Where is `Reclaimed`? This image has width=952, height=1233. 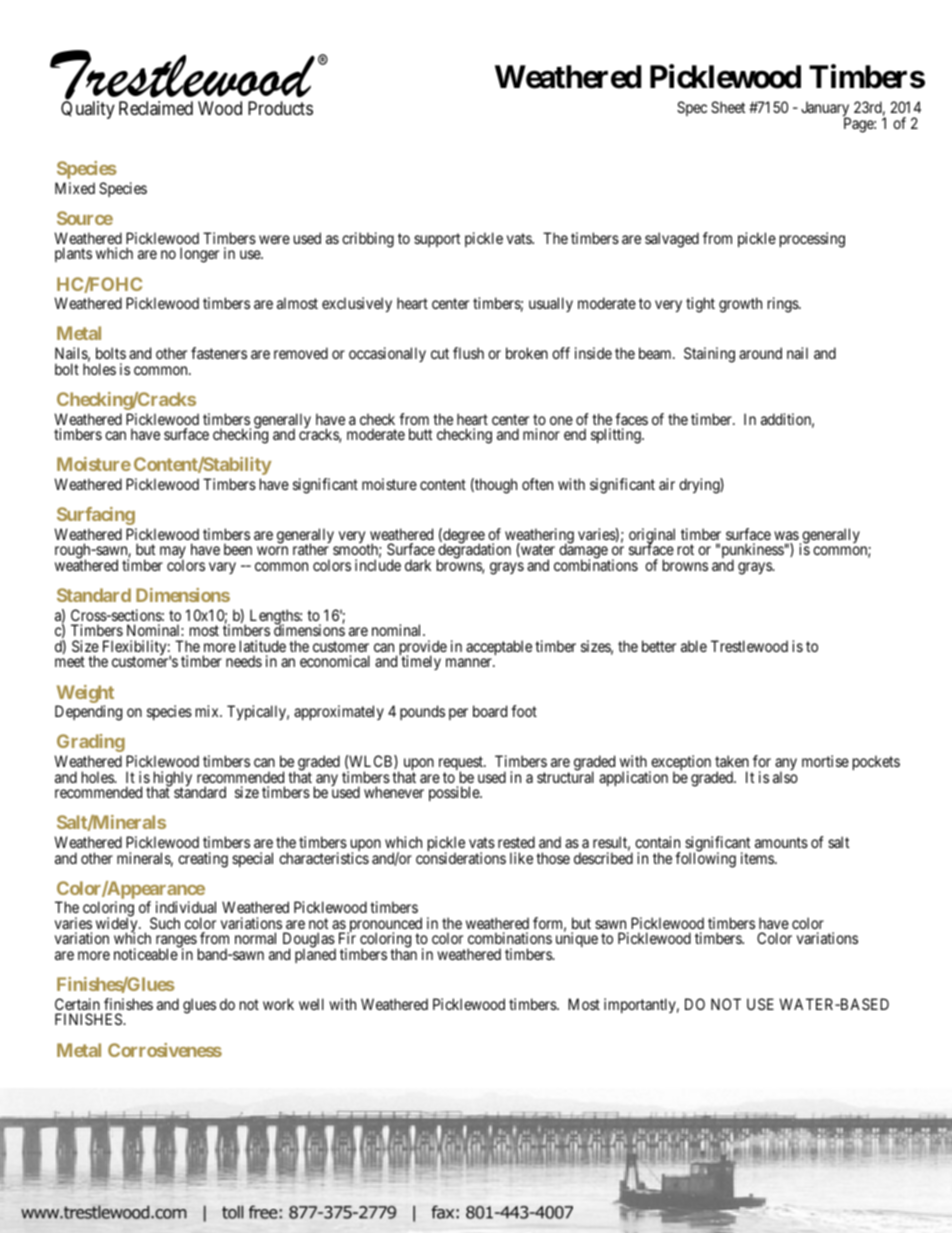 Reclaimed is located at coordinates (156, 108).
